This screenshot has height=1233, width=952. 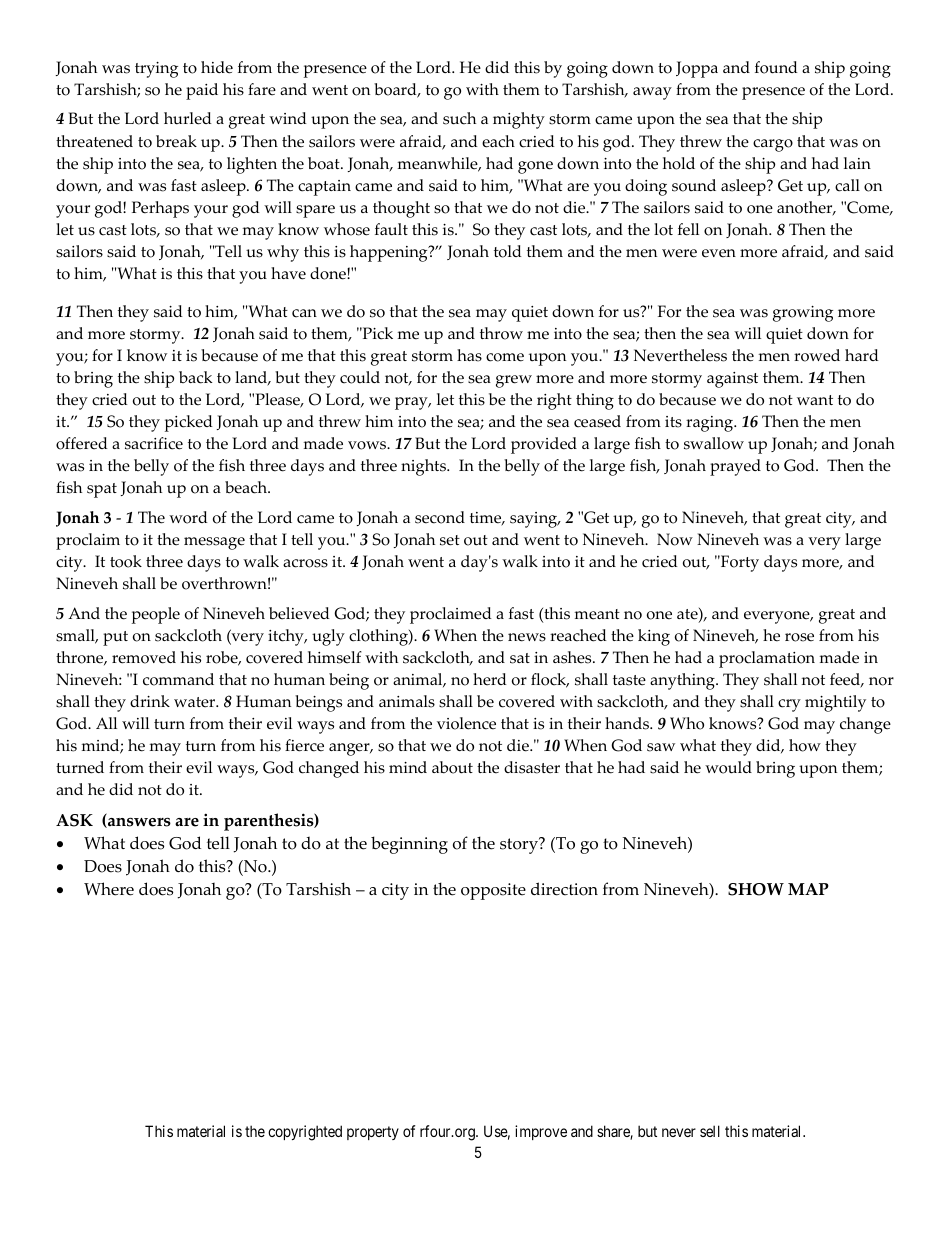 What do you see at coordinates (373, 1133) in the screenshot?
I see `property` at bounding box center [373, 1133].
